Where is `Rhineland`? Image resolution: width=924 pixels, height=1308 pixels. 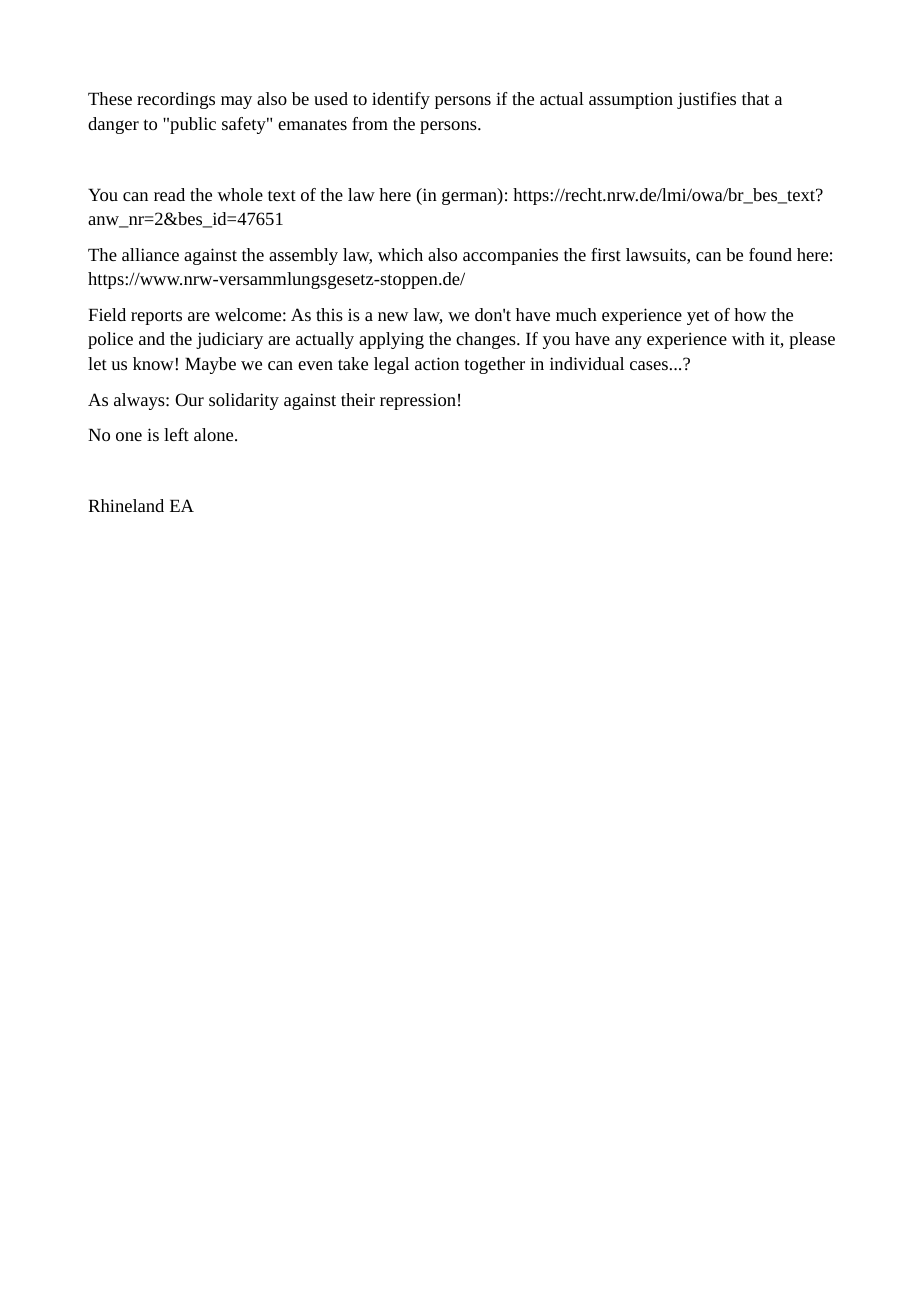 Rhineland is located at coordinates (126, 505).
